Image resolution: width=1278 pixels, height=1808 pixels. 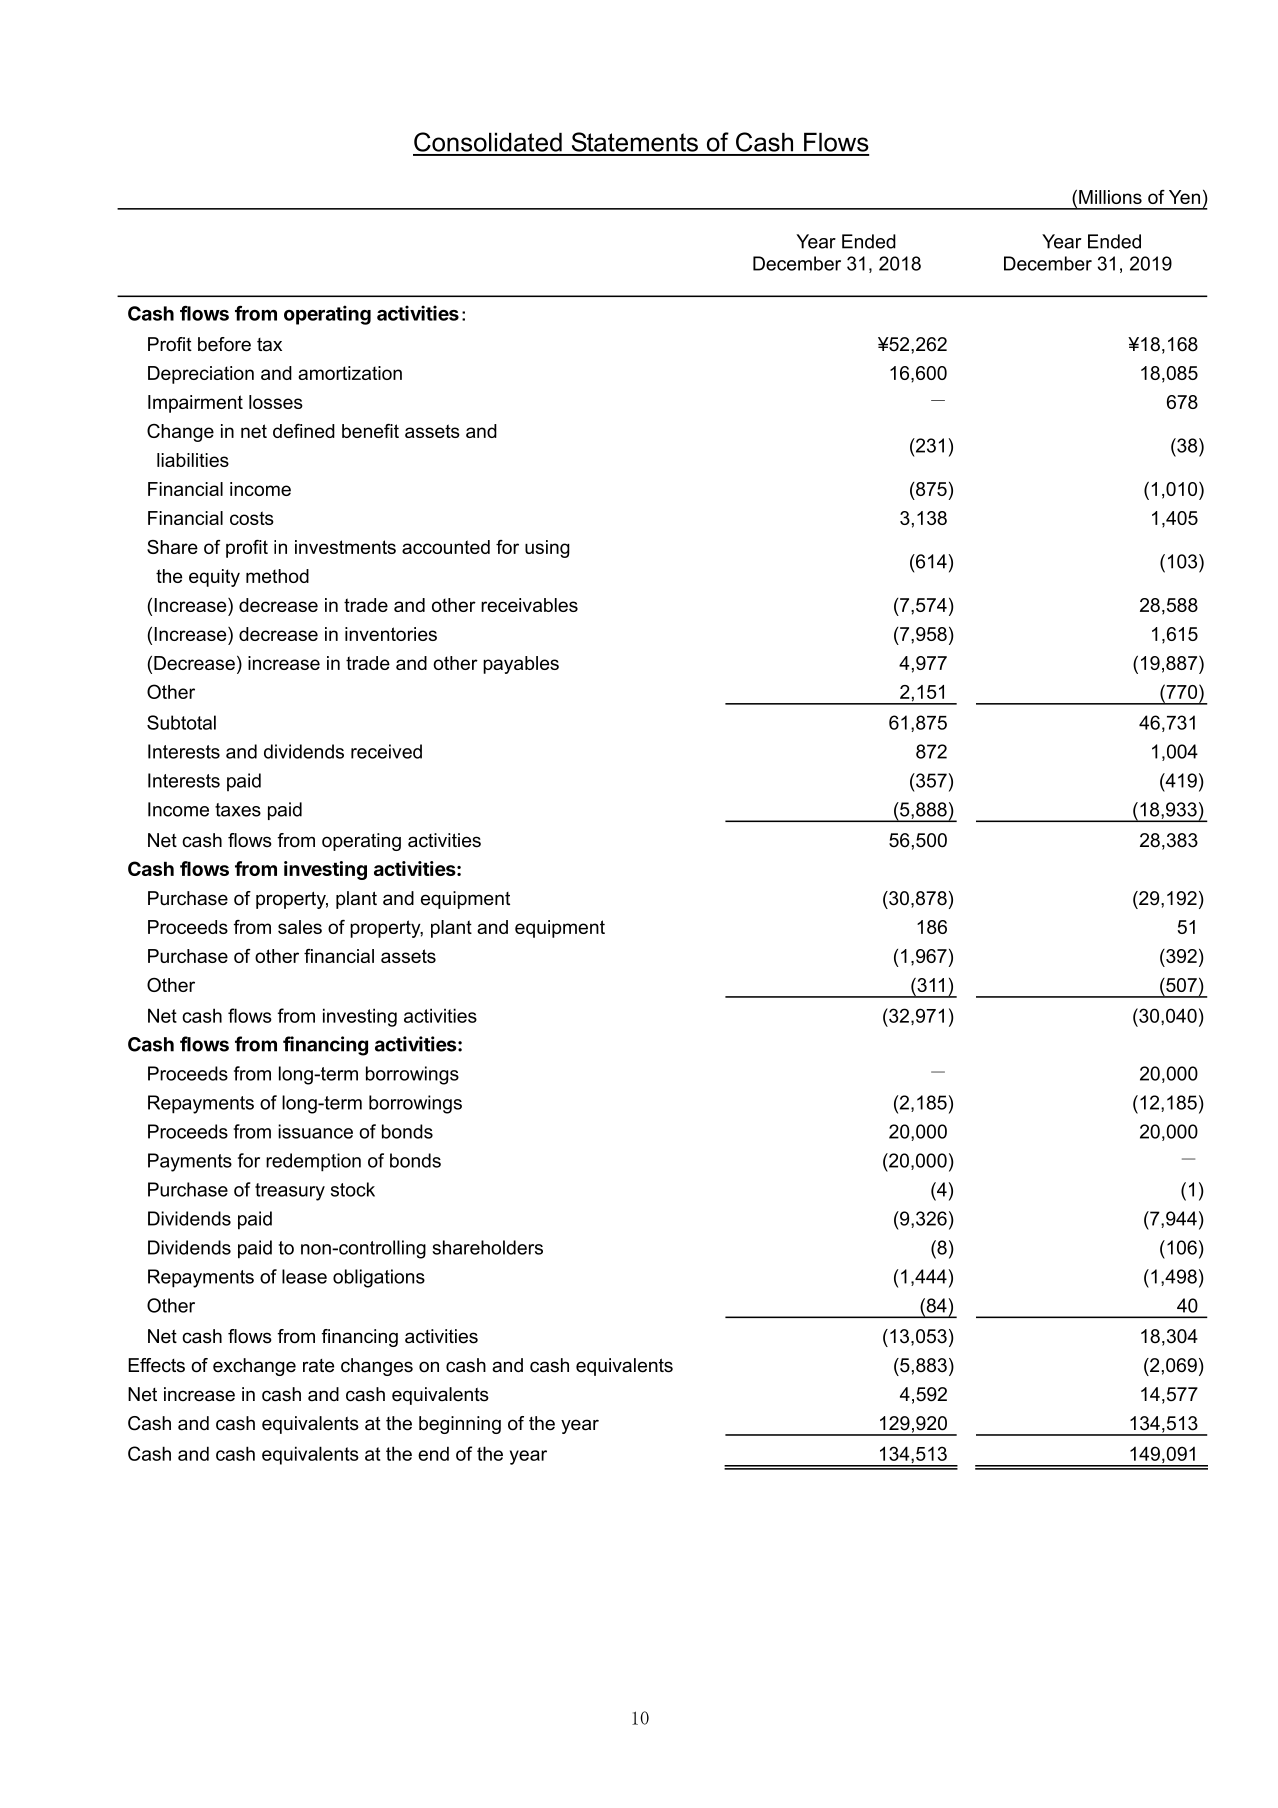 I want to click on issuance, so click(x=315, y=1131).
